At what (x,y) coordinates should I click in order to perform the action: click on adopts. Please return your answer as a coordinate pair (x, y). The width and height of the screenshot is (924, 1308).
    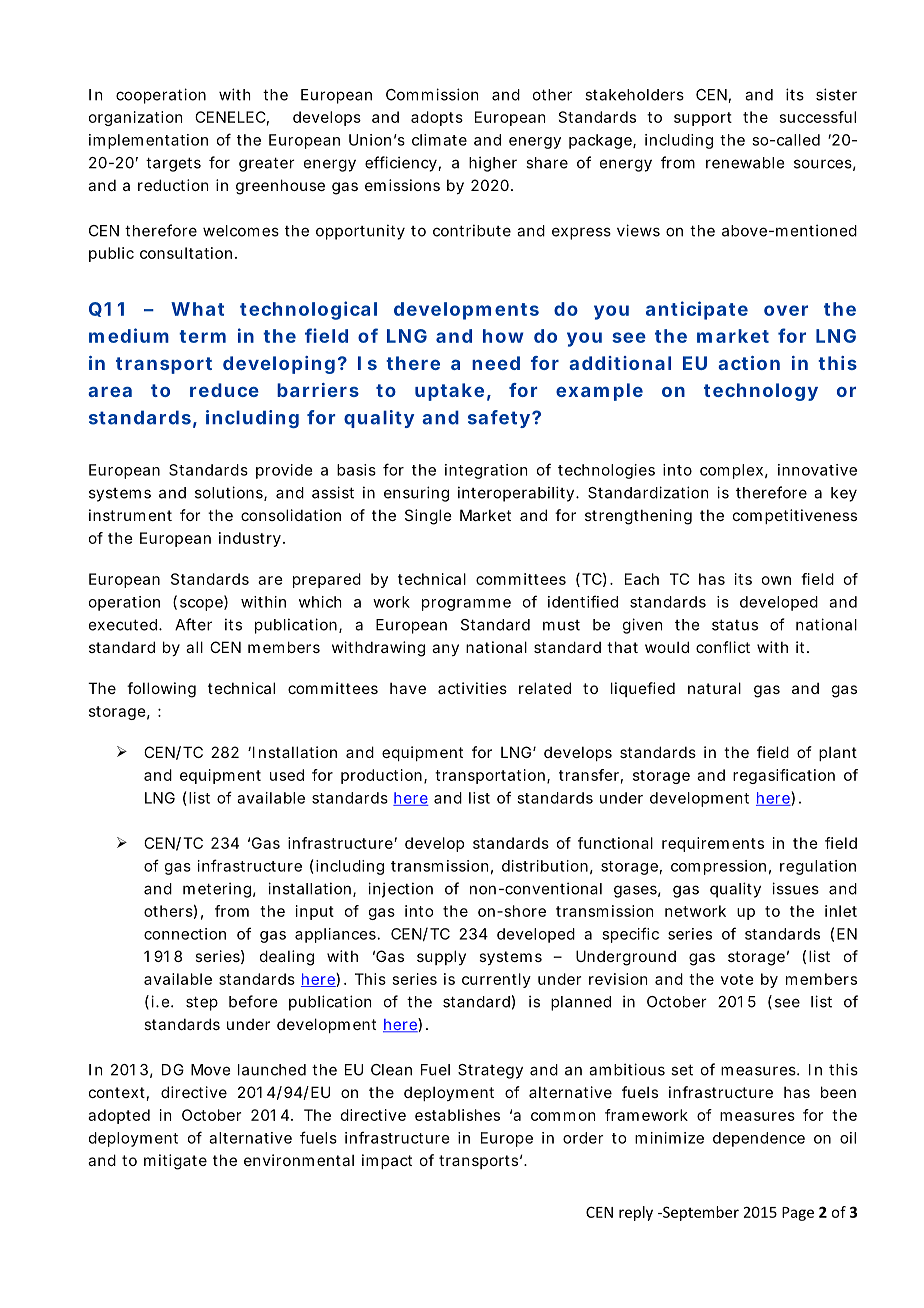
    Looking at the image, I should click on (437, 118).
